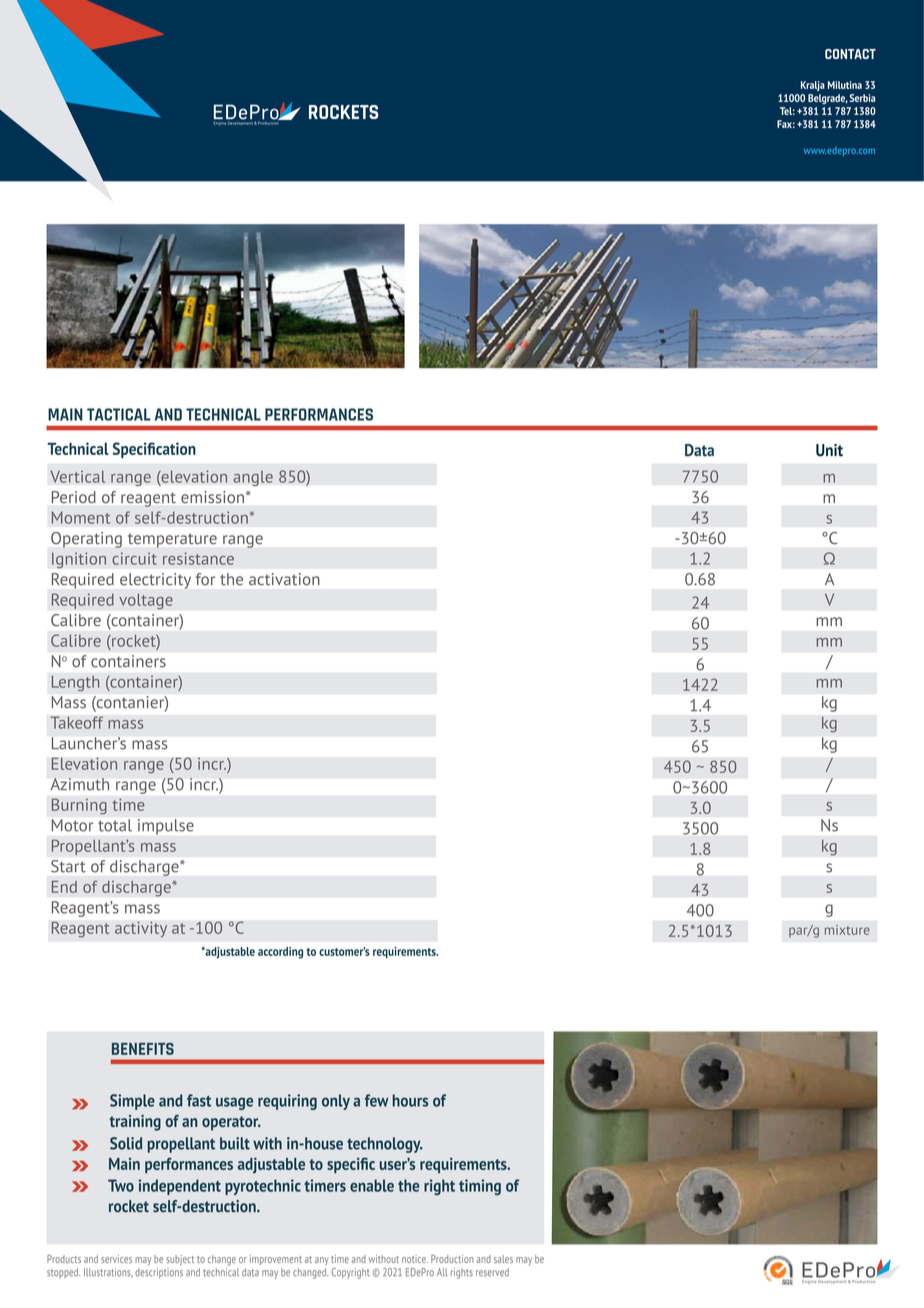 This screenshot has height=1308, width=924. Describe the element at coordinates (480, 1187) in the screenshot. I see `timing` at that location.
